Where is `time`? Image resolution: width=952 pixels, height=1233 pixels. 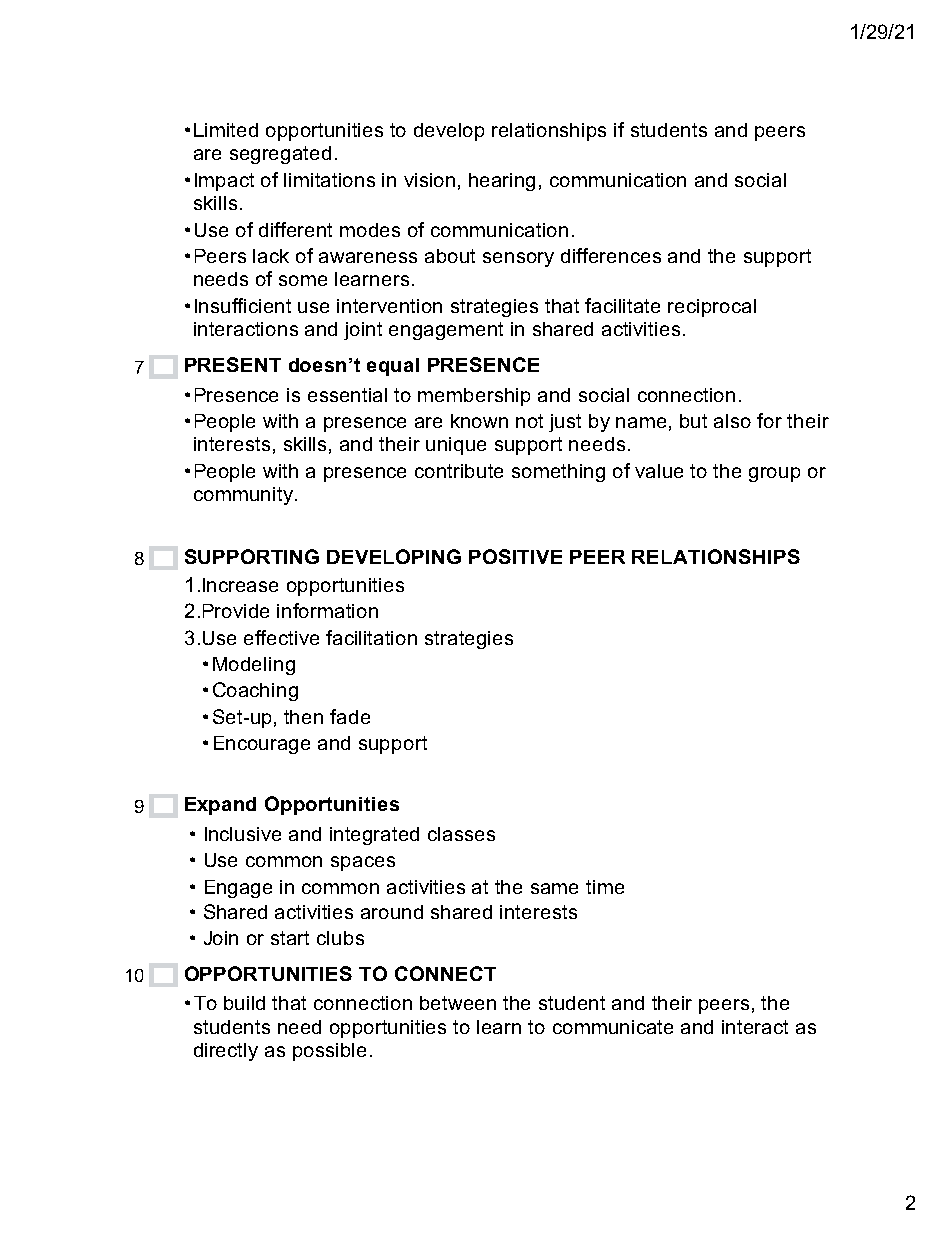
time is located at coordinates (605, 887).
